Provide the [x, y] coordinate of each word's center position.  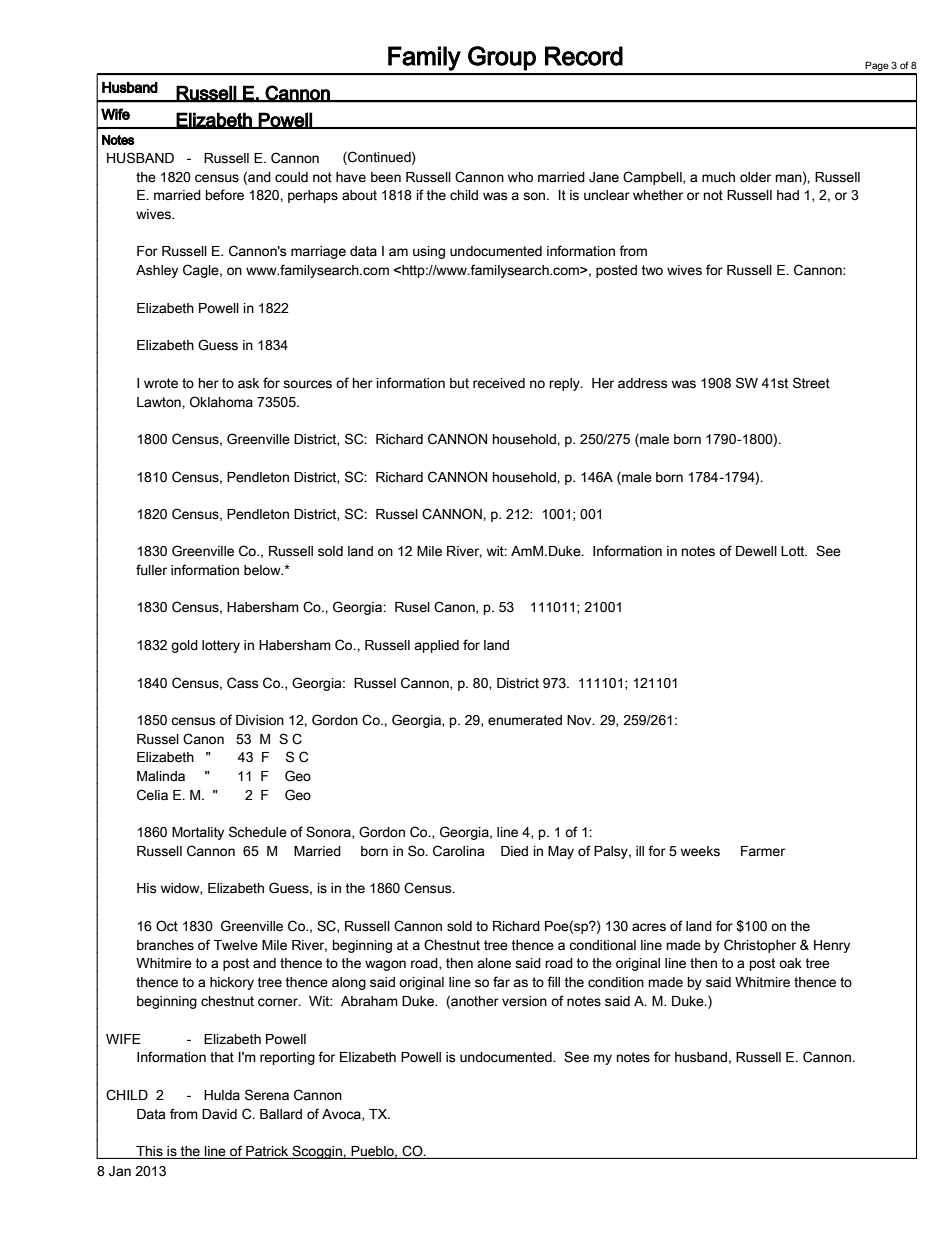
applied [436, 646]
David [219, 1114]
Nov [580, 720]
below [263, 570]
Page [877, 67]
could [291, 177]
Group [502, 58]
